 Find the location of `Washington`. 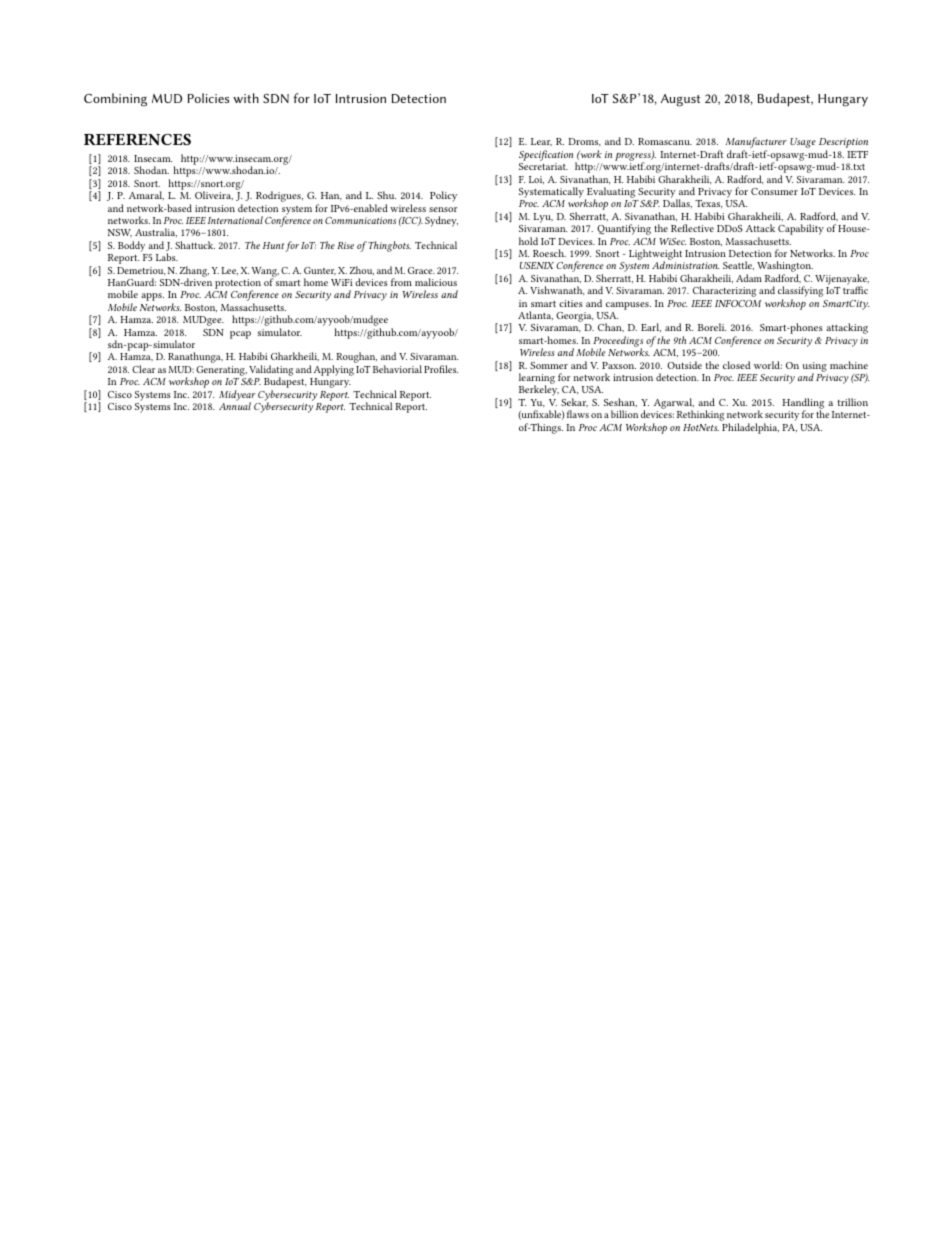

Washington is located at coordinates (785, 268).
